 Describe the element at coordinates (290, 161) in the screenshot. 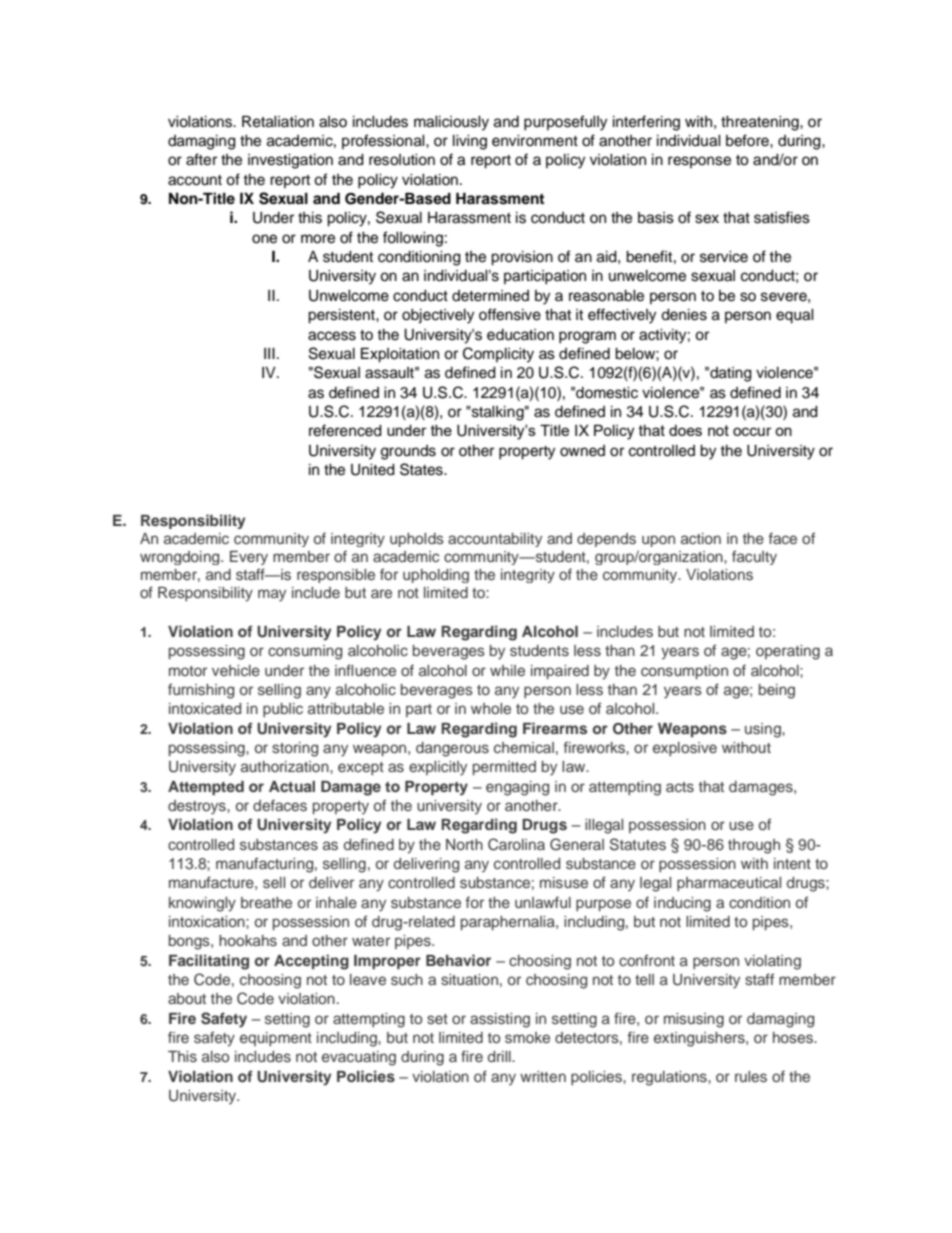

I see `investigation` at that location.
